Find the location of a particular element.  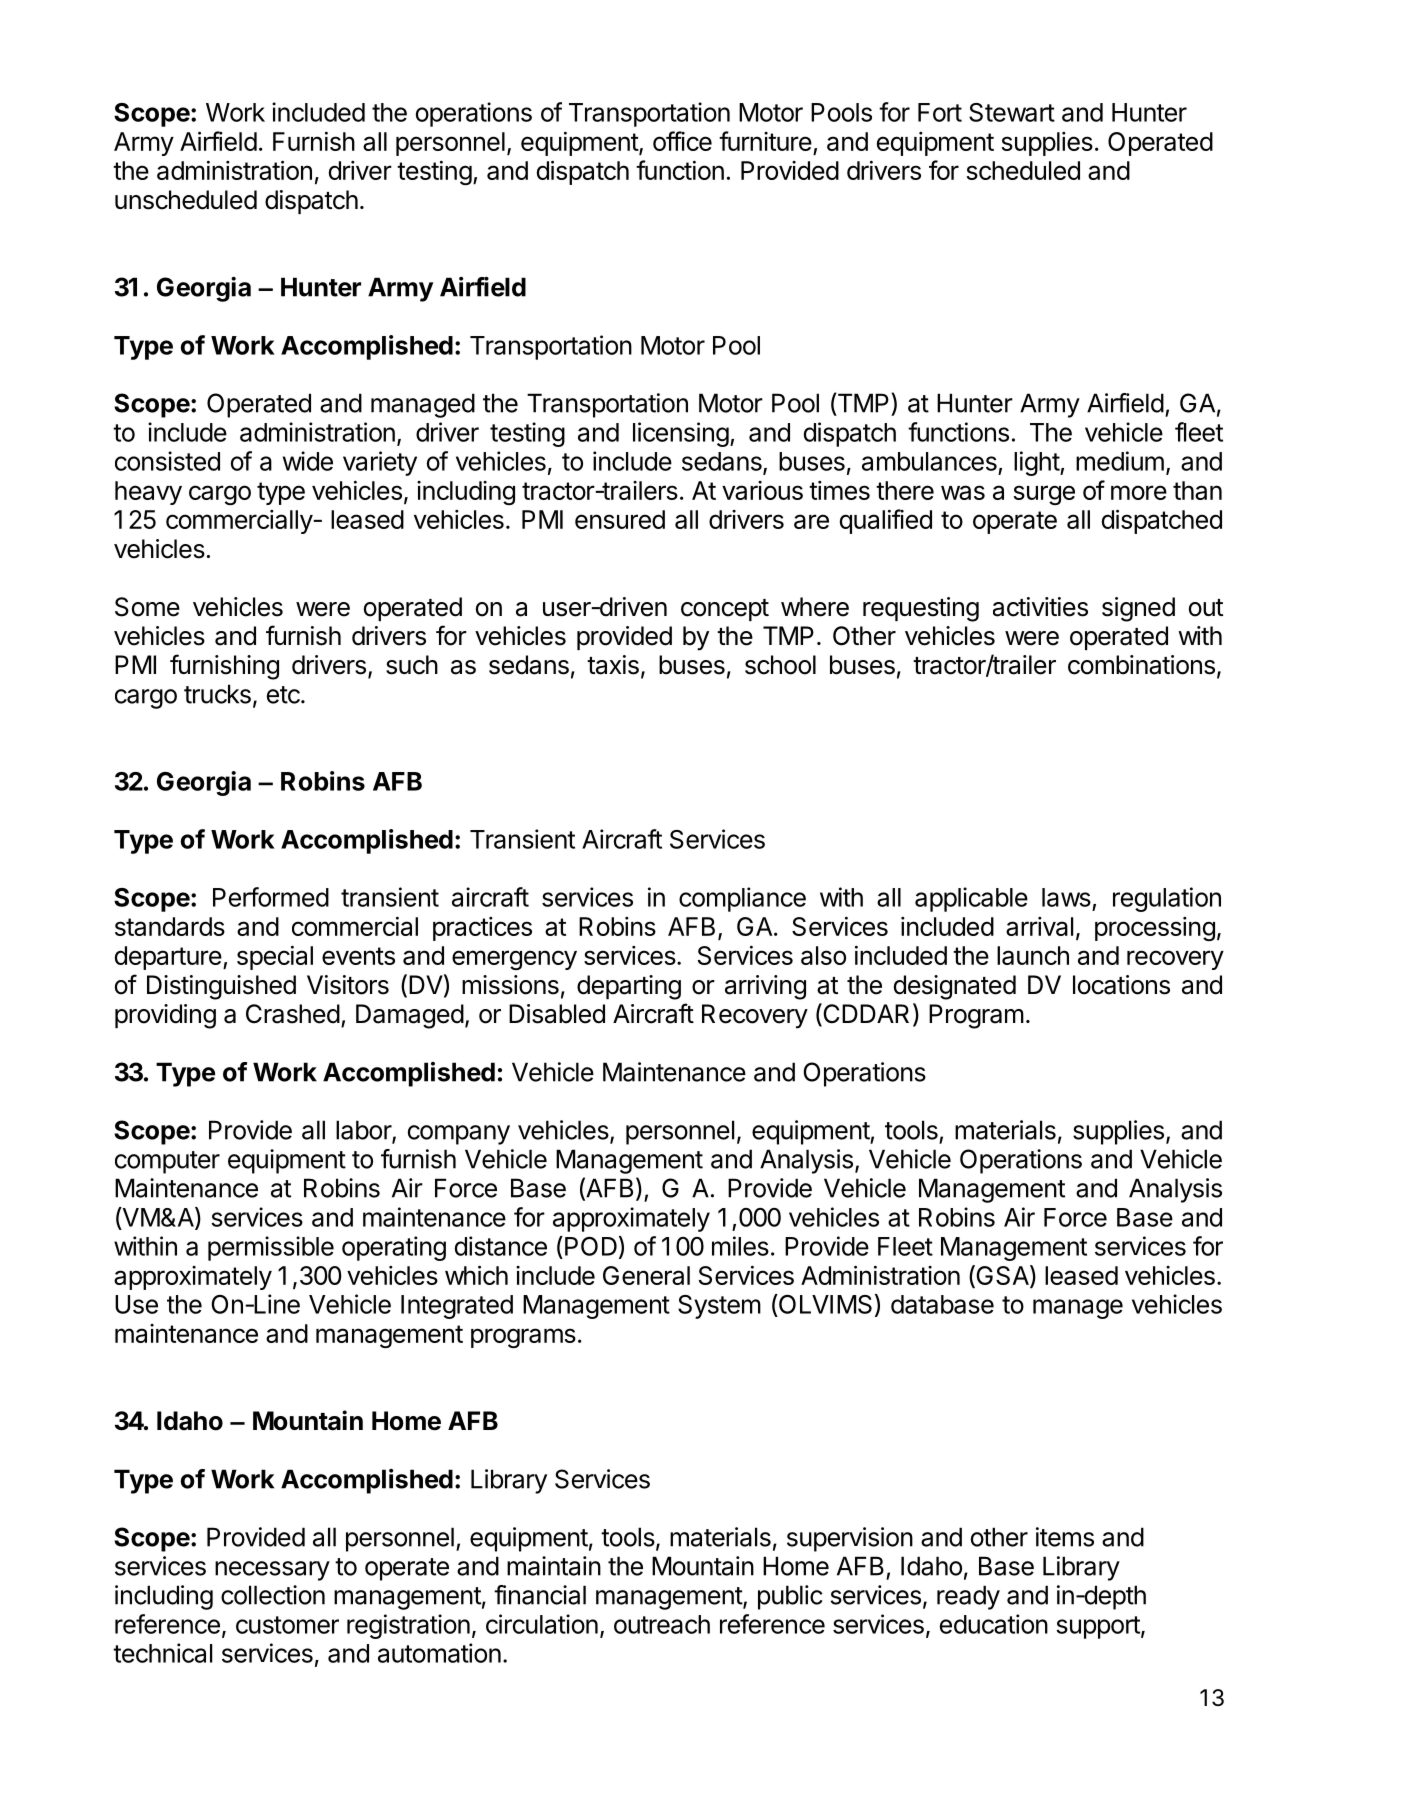

collection is located at coordinates (273, 1595).
